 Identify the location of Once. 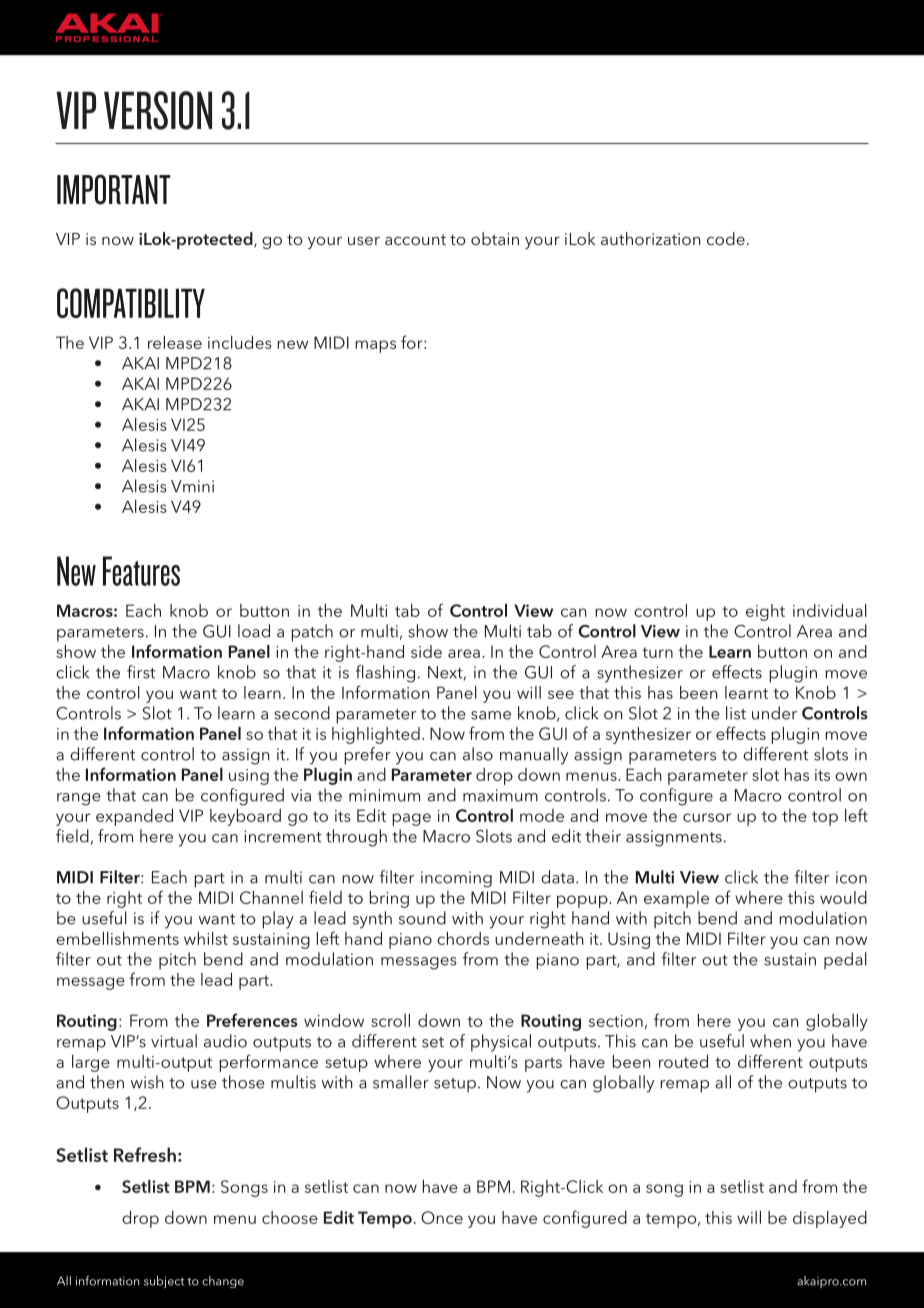
(442, 1217).
